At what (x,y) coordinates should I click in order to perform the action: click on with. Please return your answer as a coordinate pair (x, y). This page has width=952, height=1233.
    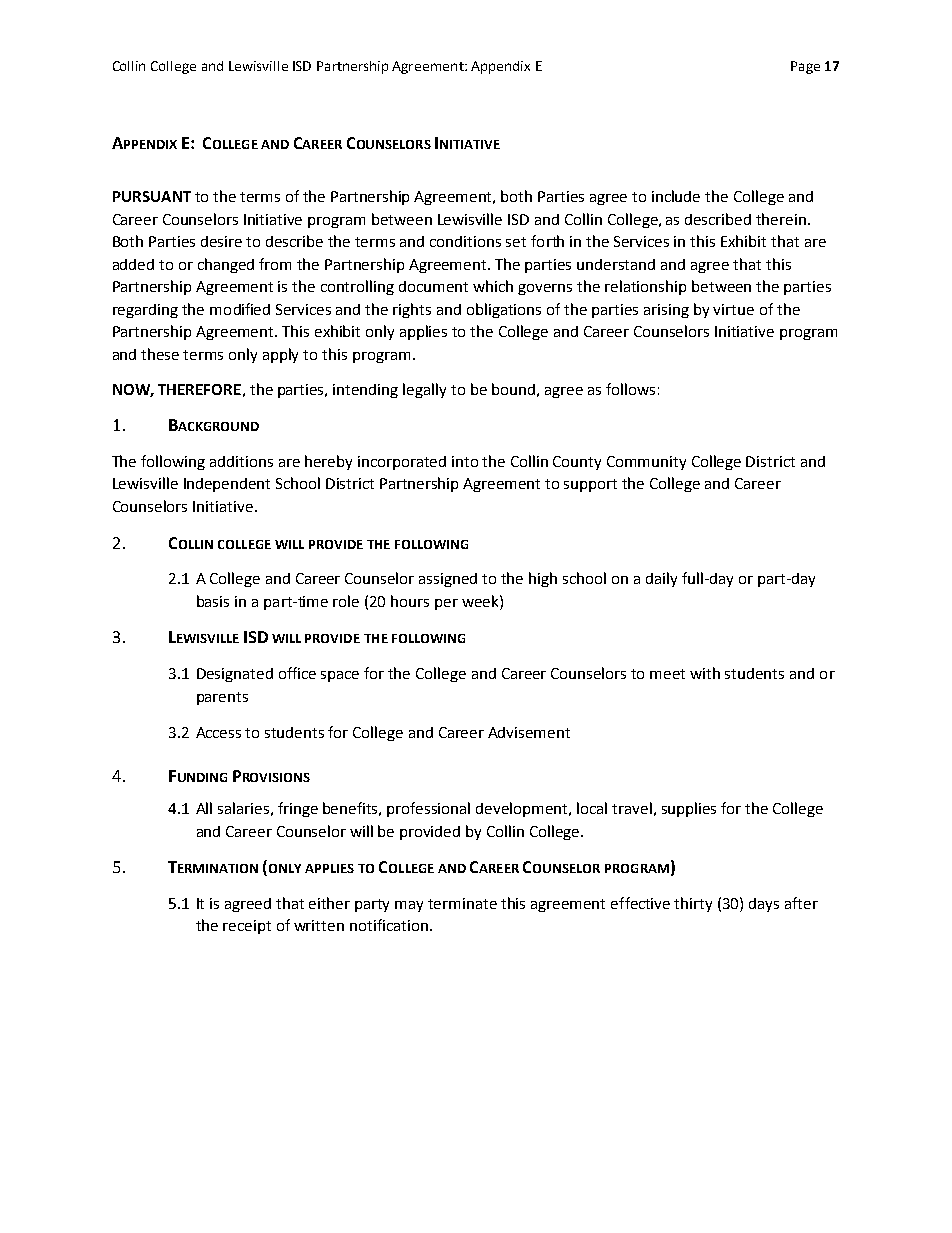
    Looking at the image, I should click on (705, 673).
